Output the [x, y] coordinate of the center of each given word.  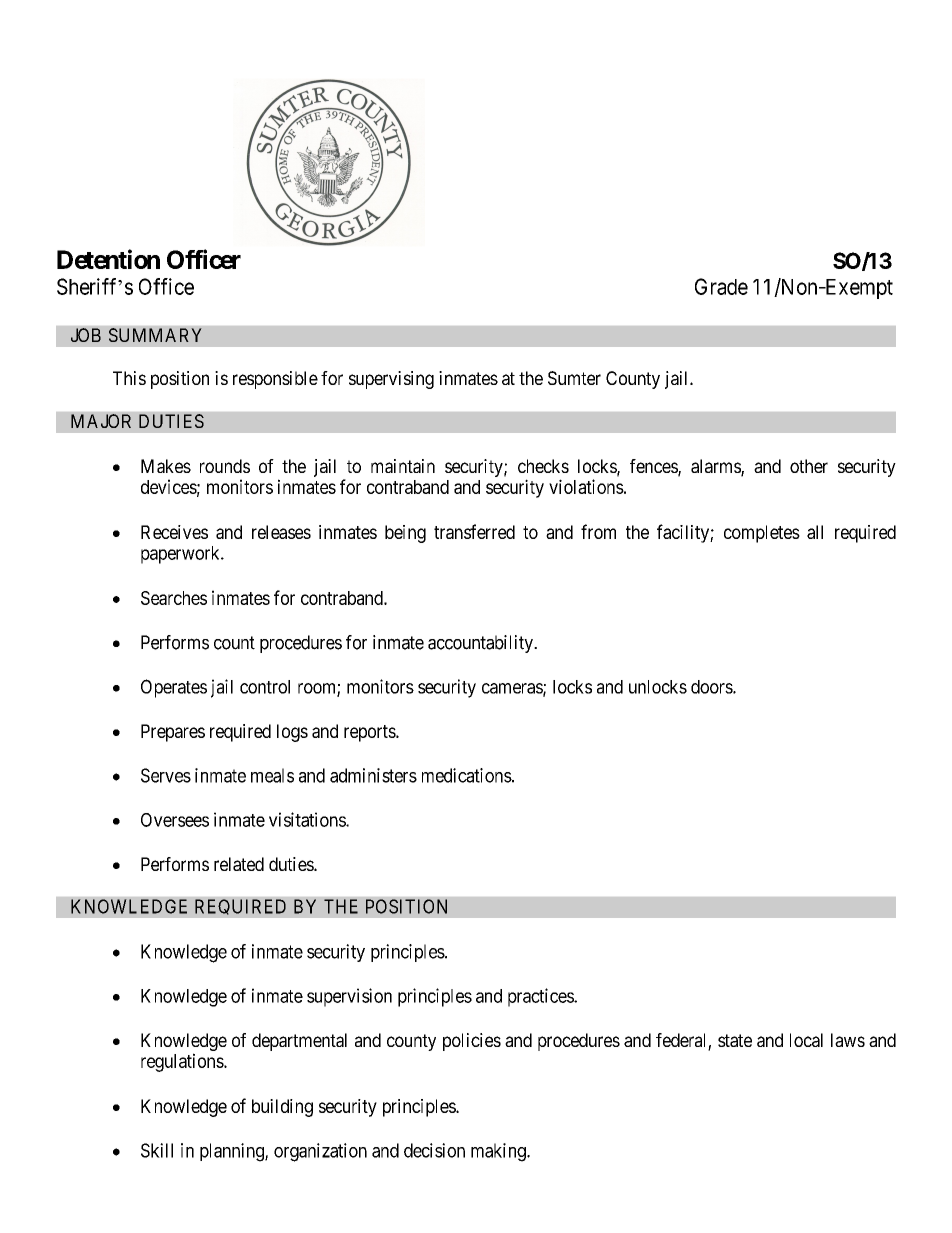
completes [762, 534]
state [735, 1040]
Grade [721, 286]
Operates [174, 688]
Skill [157, 1150]
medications [467, 775]
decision [434, 1150]
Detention [108, 259]
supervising [391, 380]
